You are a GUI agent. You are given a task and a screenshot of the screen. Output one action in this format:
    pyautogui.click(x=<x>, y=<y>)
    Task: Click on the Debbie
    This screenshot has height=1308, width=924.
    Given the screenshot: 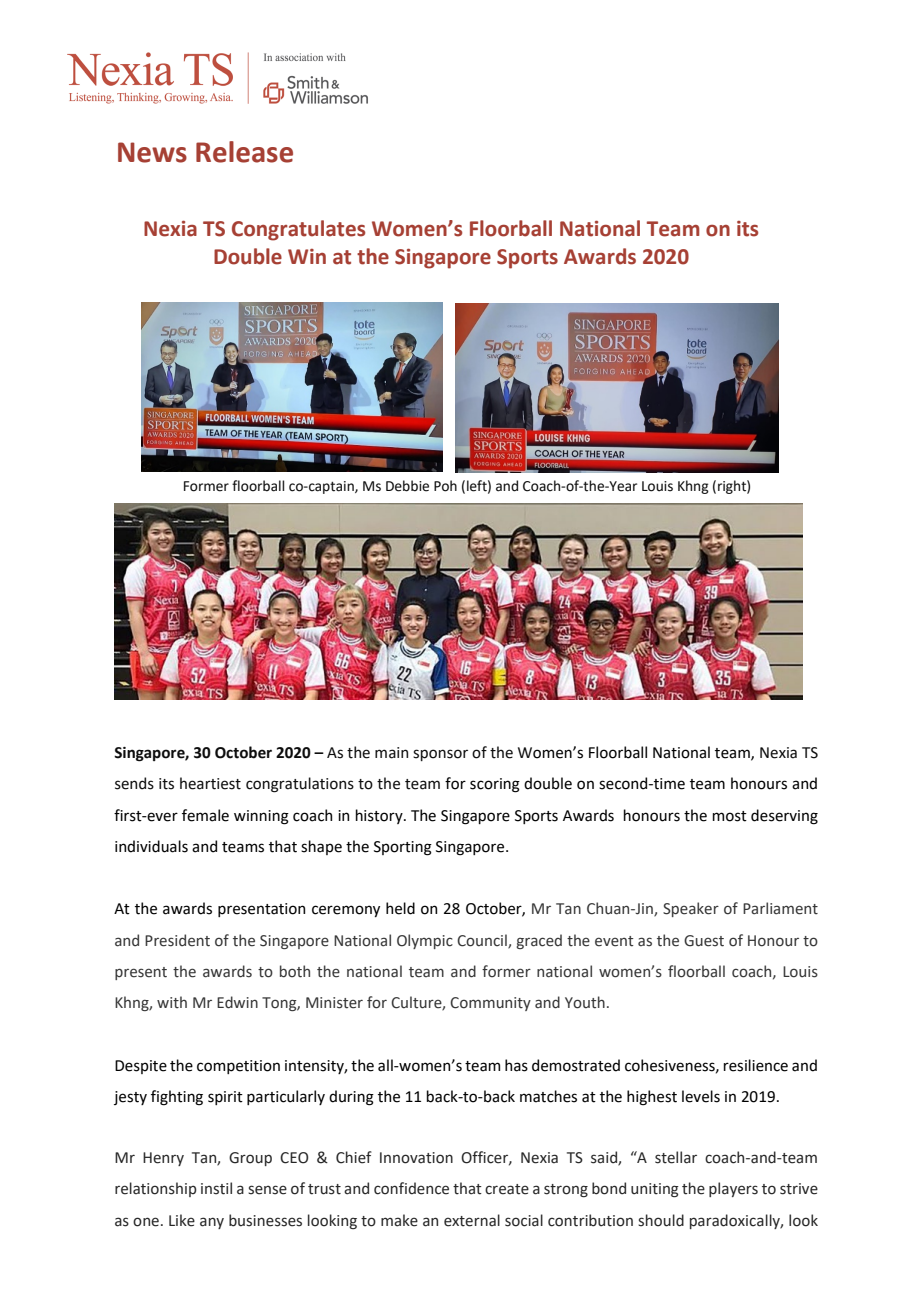 What is the action you would take?
    pyautogui.click(x=407, y=486)
